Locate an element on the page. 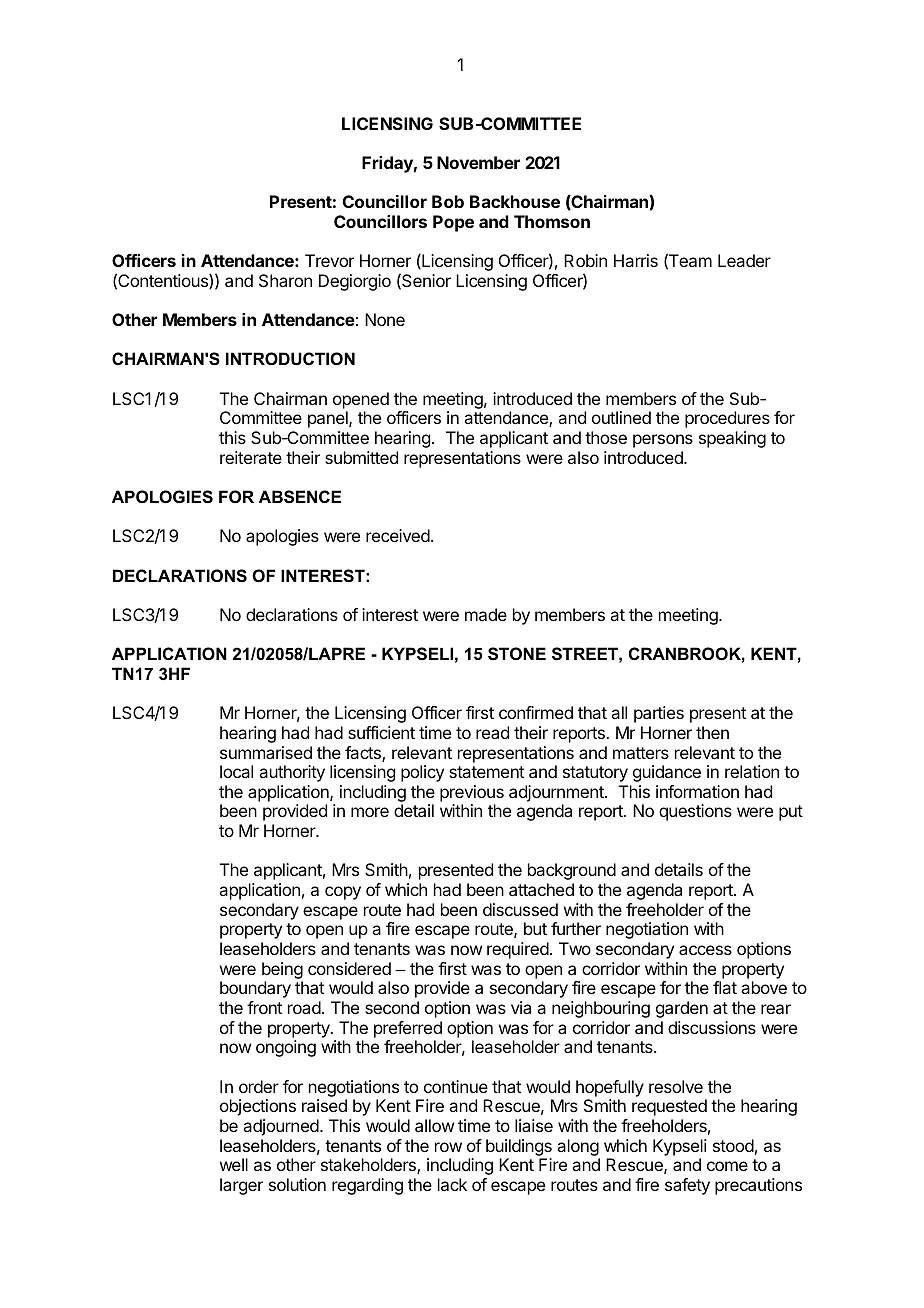  Trevor is located at coordinates (329, 260).
